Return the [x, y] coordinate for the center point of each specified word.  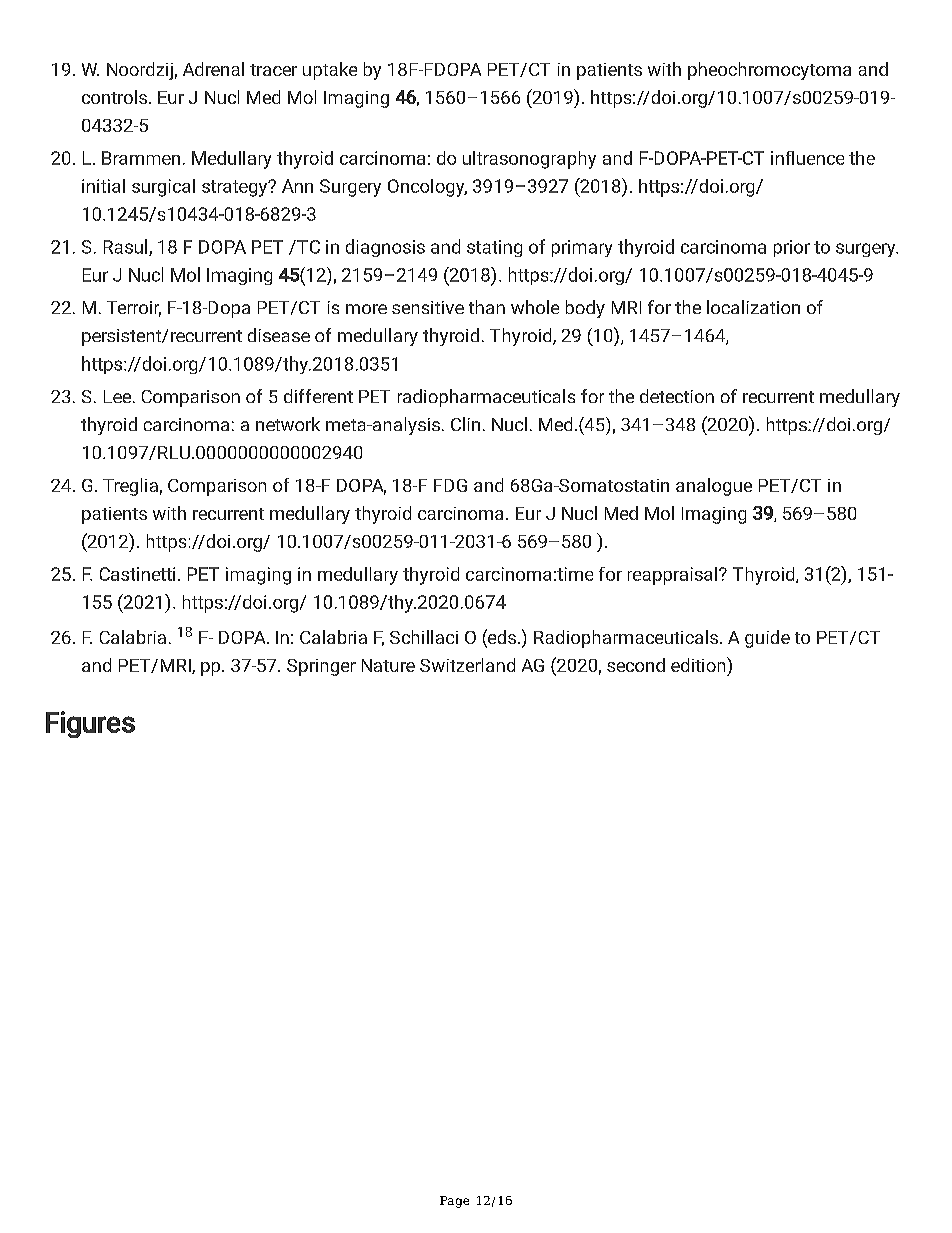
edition [699, 664]
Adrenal [213, 69]
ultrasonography [529, 160]
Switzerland [467, 665]
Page [454, 1202]
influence [807, 158]
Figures [90, 724]
